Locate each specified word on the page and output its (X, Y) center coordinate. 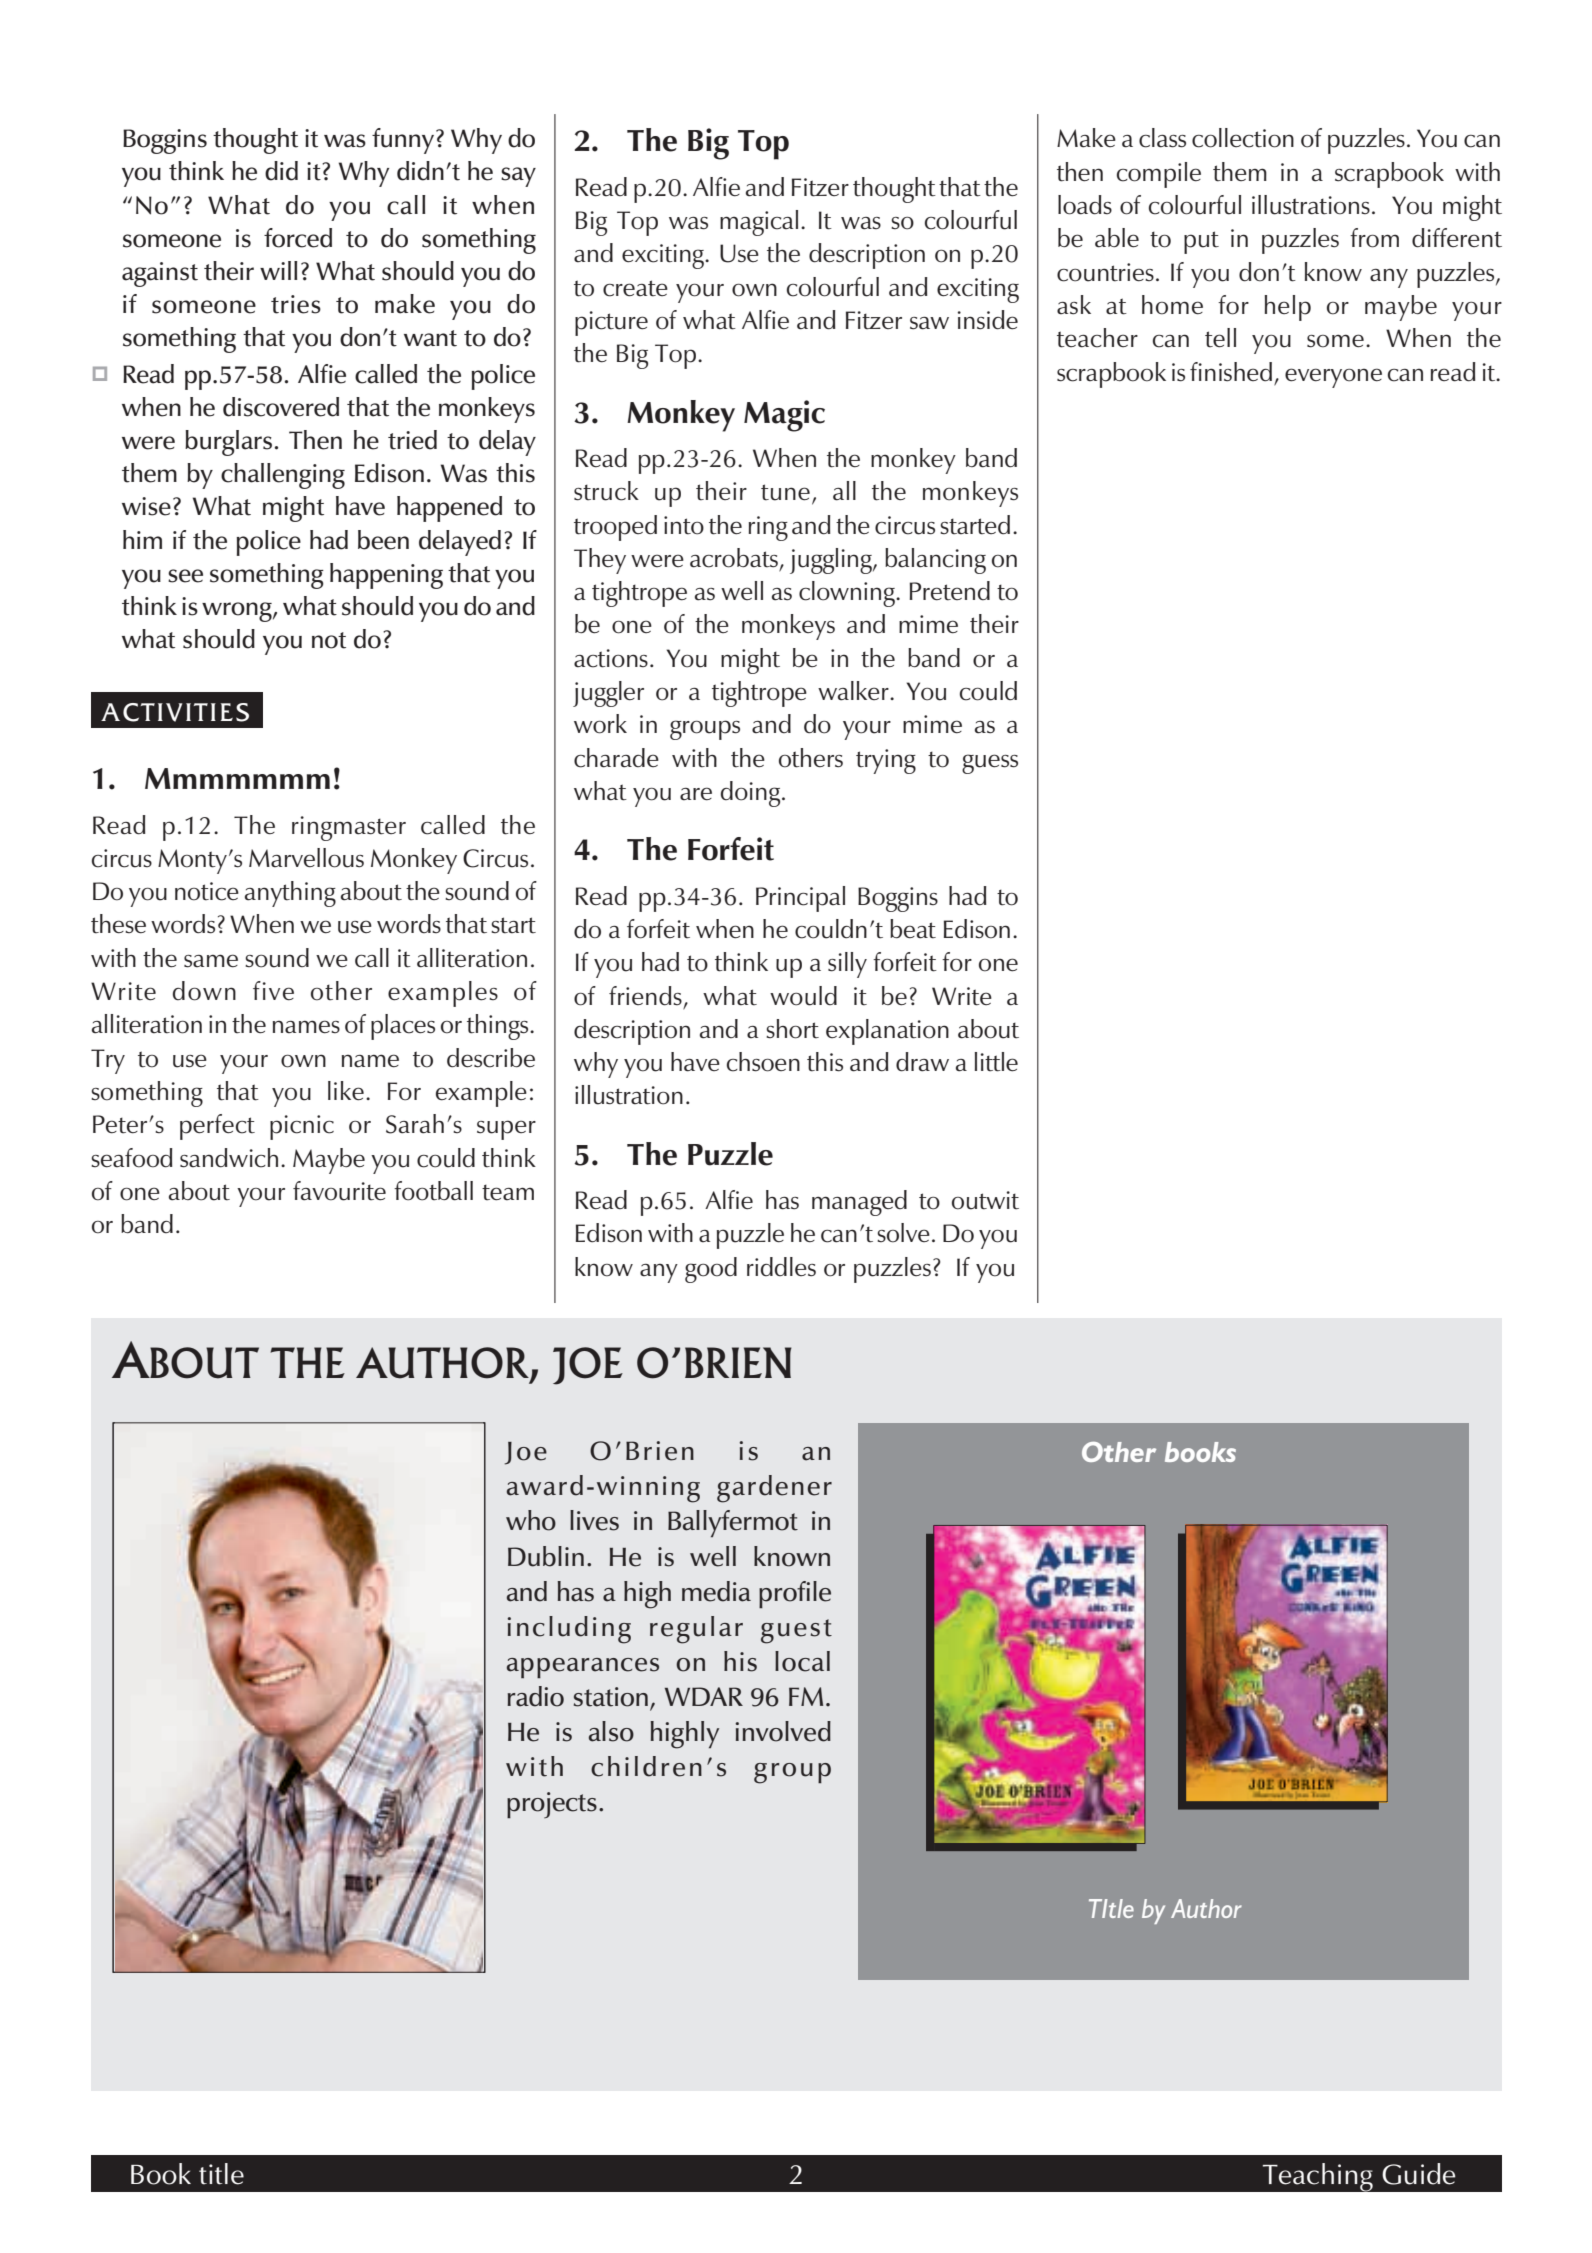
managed (859, 1203)
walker (854, 691)
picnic (302, 1127)
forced (298, 238)
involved (783, 1731)
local (802, 1661)
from (1374, 238)
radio (535, 1696)
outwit (985, 1200)
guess (990, 764)
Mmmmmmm (237, 778)
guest (796, 1631)
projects (552, 1805)
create (635, 288)
